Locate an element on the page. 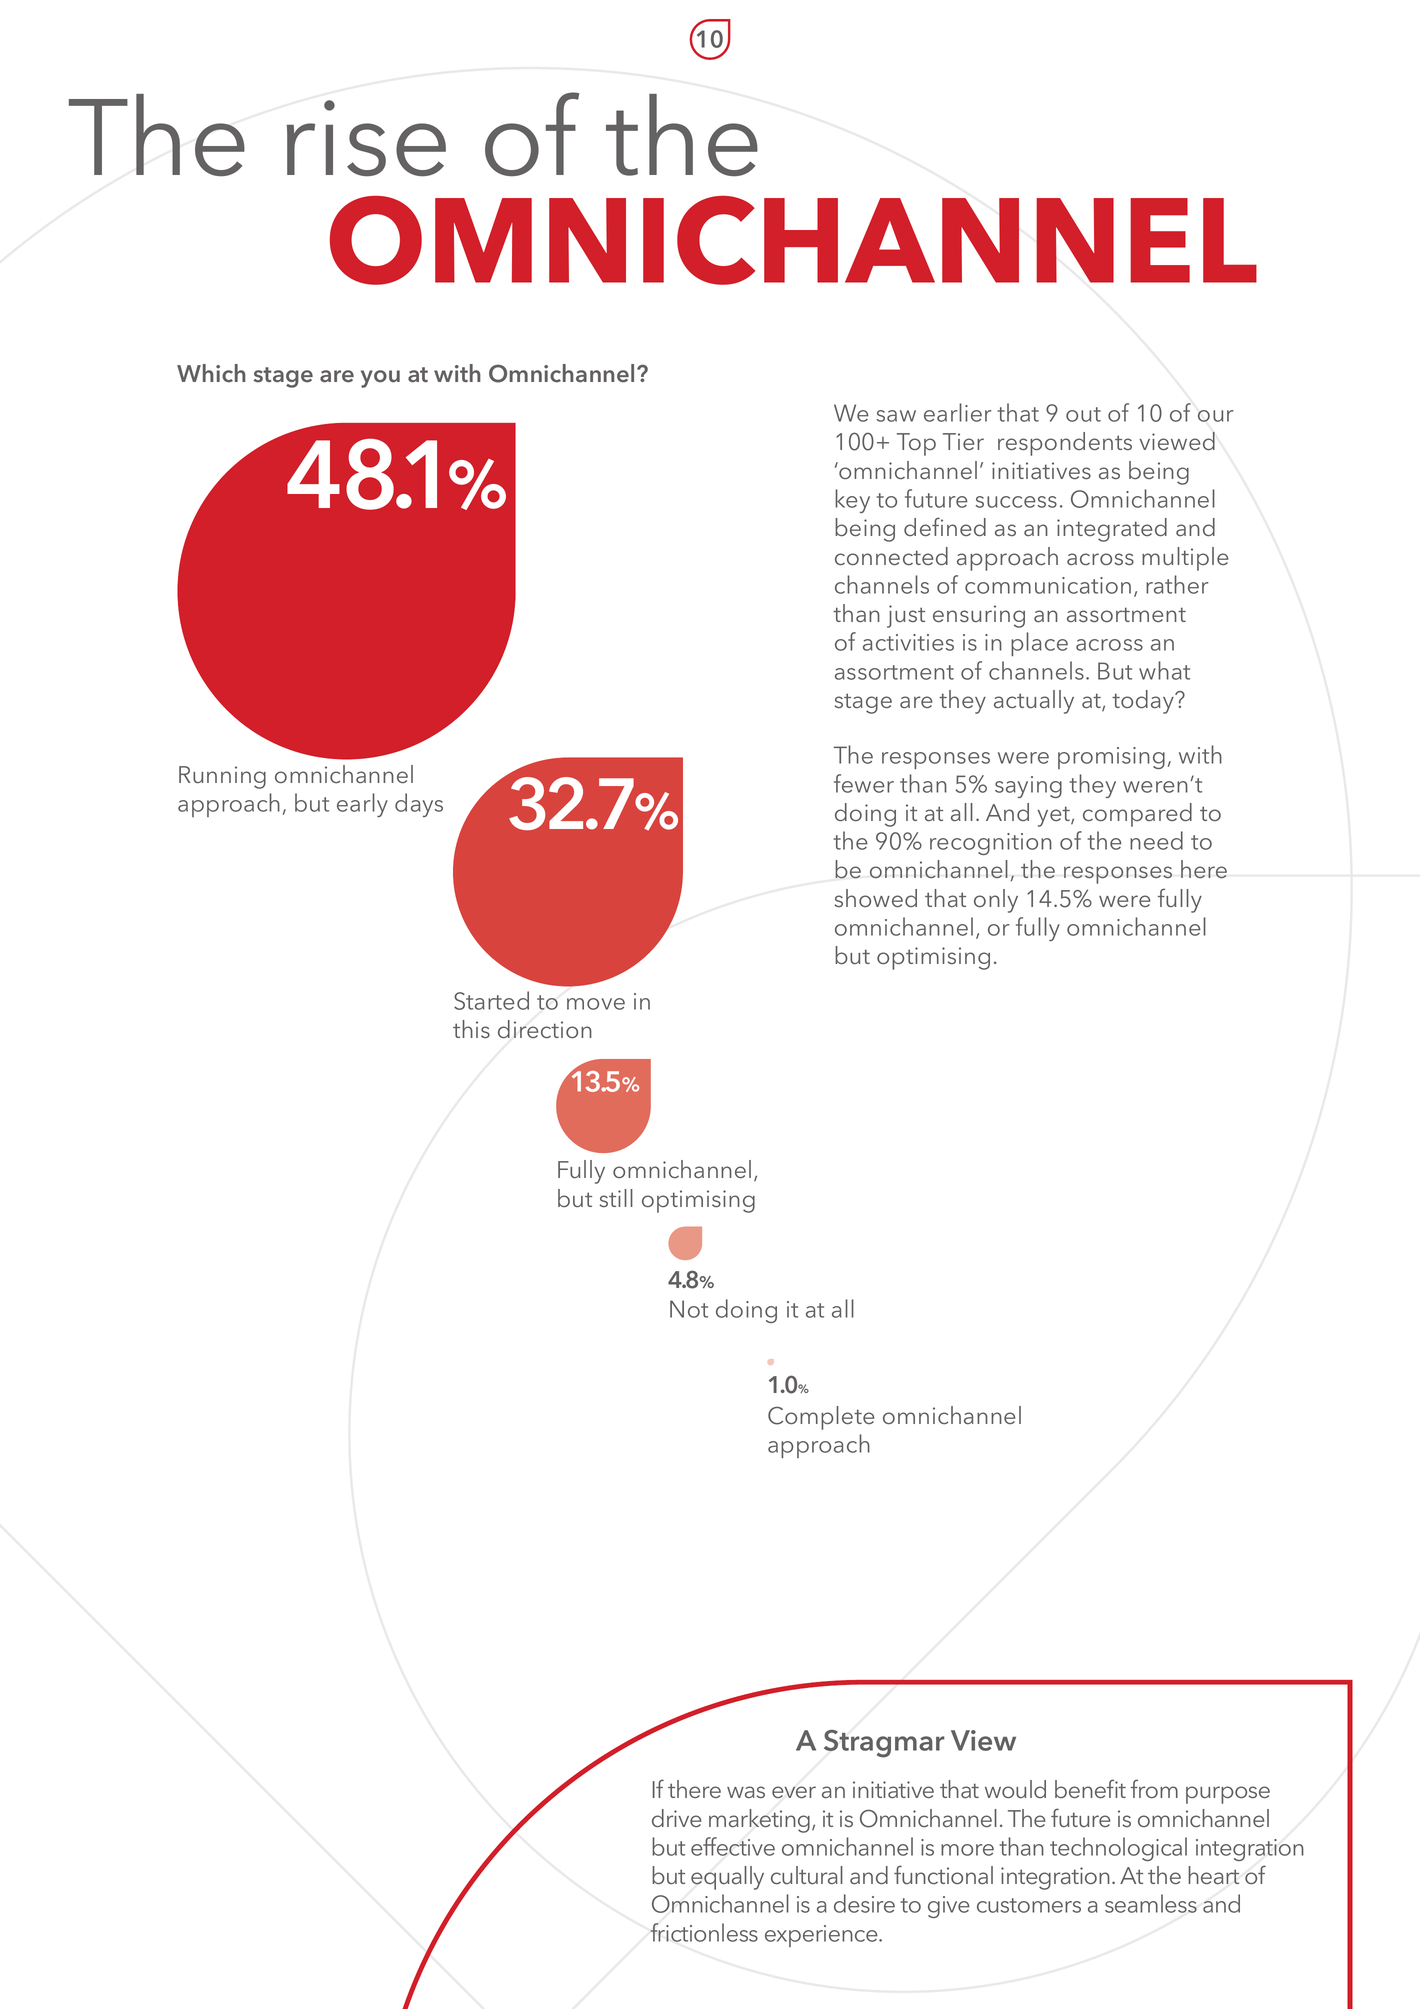 This document has width=1420, height=2009. this is located at coordinates (471, 1029).
